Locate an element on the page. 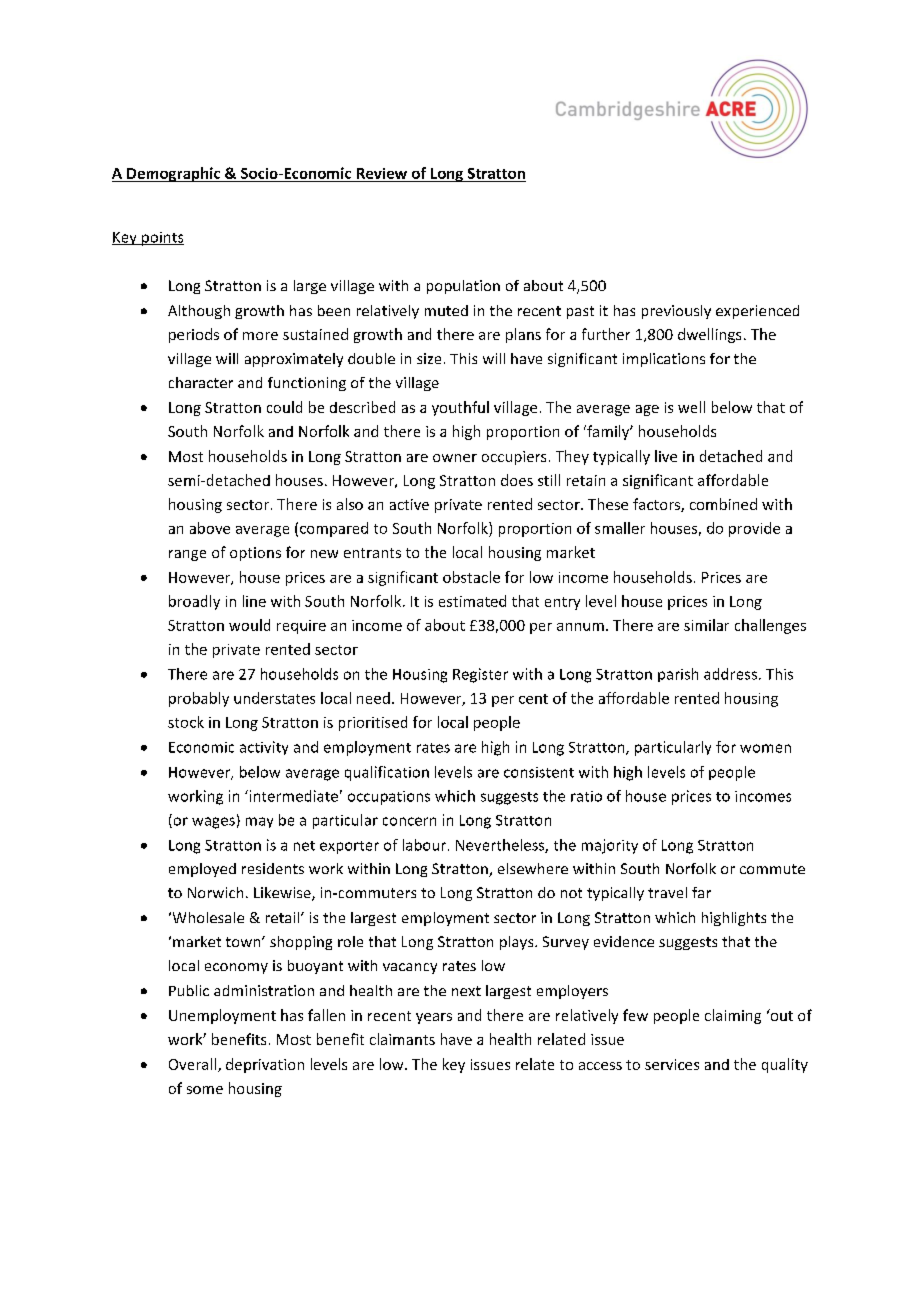 Image resolution: width=924 pixels, height=1308 pixels. previously is located at coordinates (676, 312).
